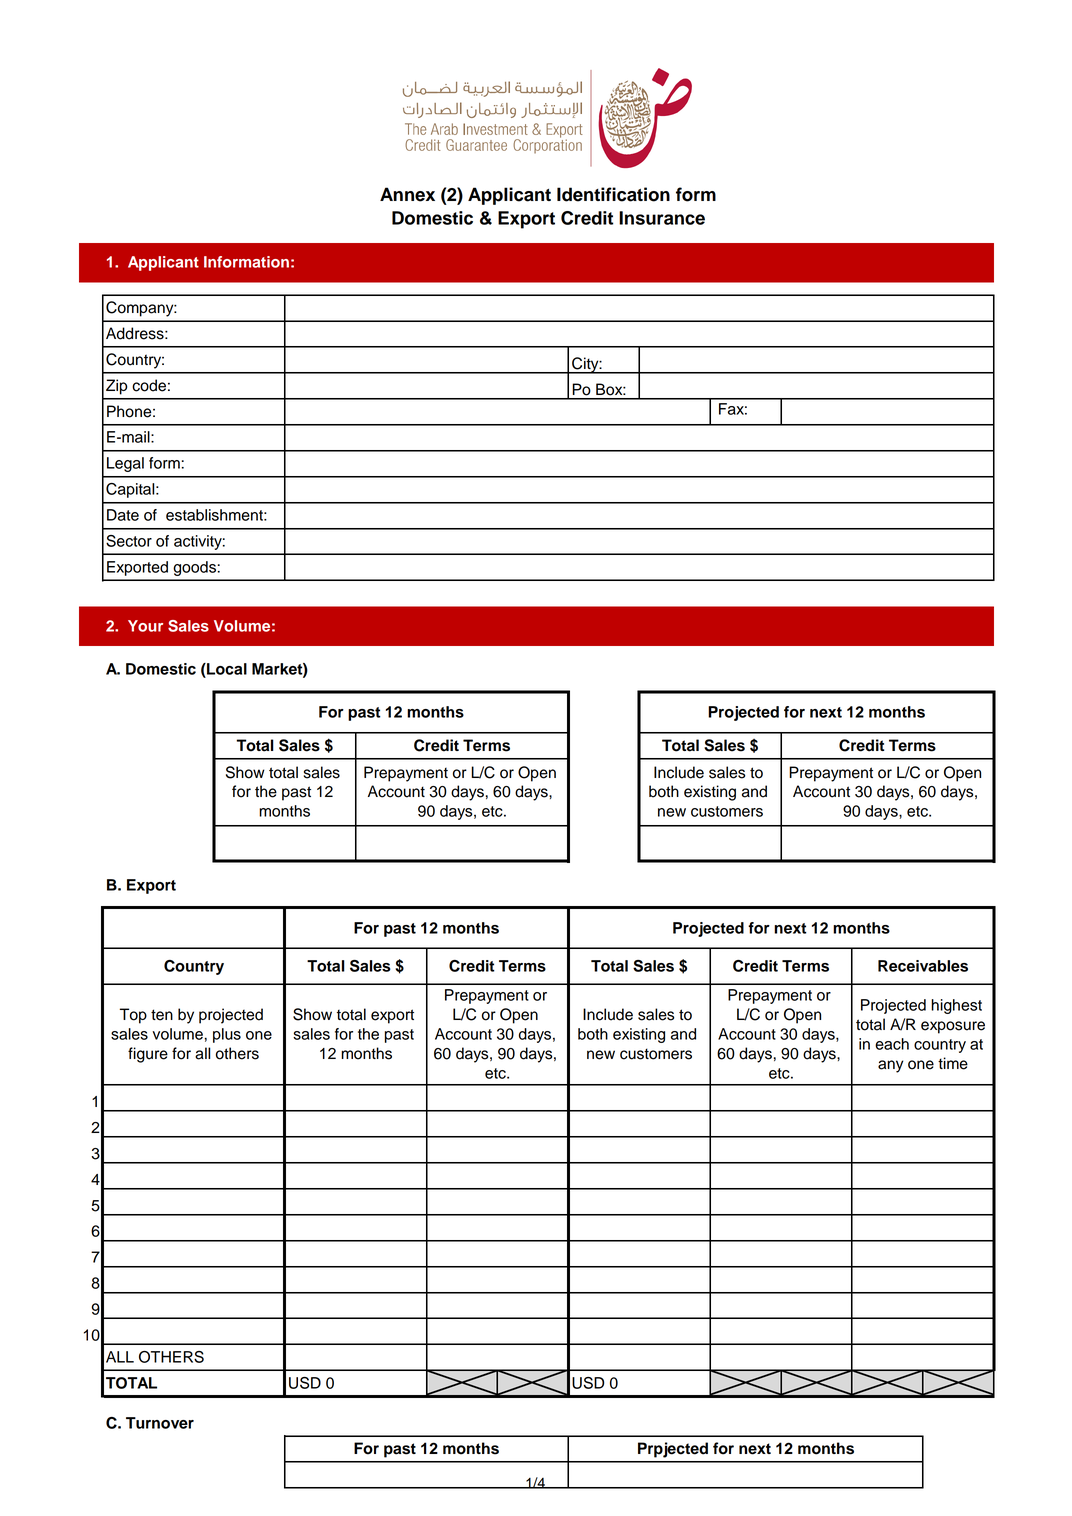 This screenshot has height=1516, width=1072. I want to click on figure, so click(148, 1055).
